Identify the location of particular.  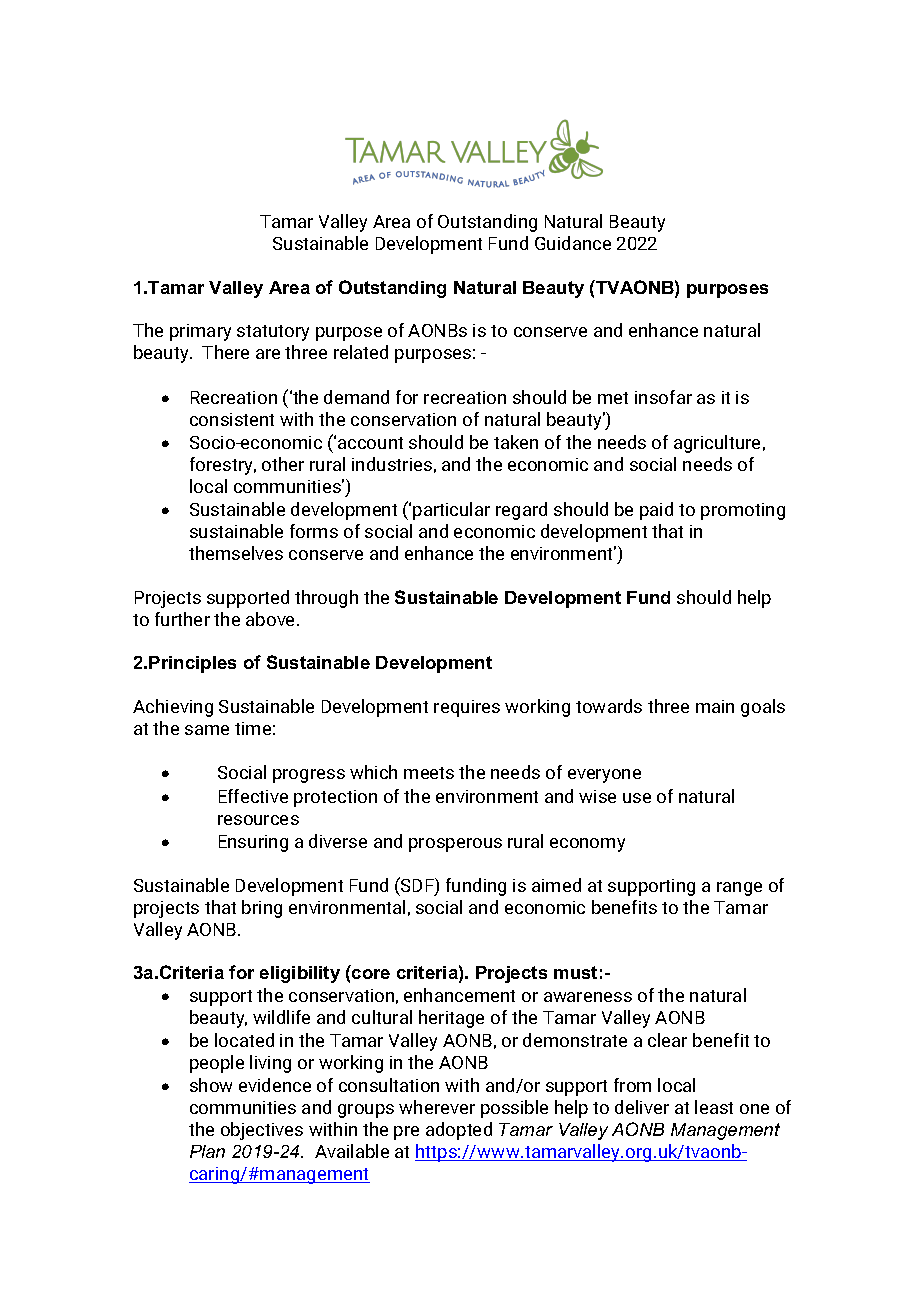
(451, 511).
